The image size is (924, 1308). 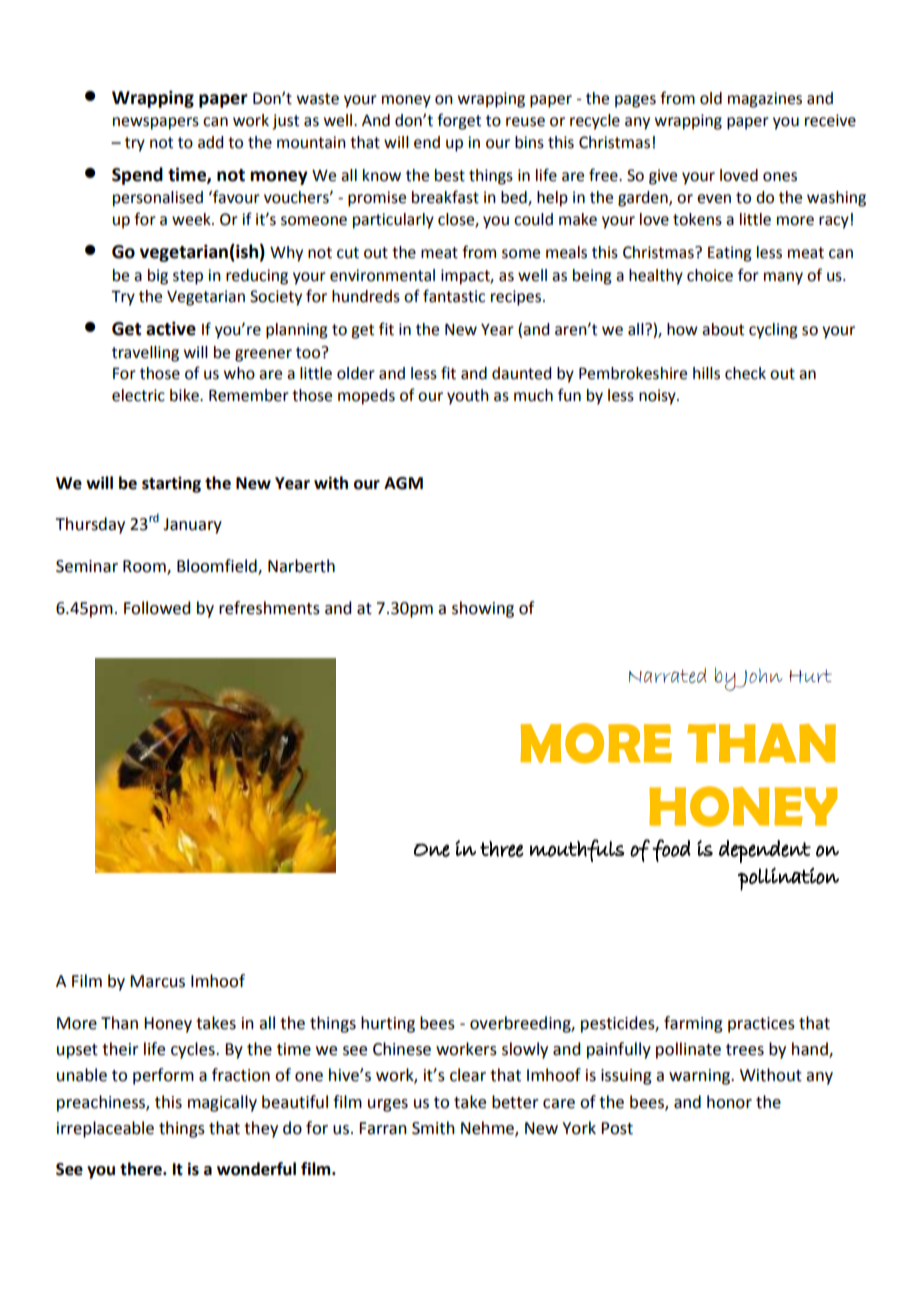 I want to click on Marcus, so click(x=157, y=981).
